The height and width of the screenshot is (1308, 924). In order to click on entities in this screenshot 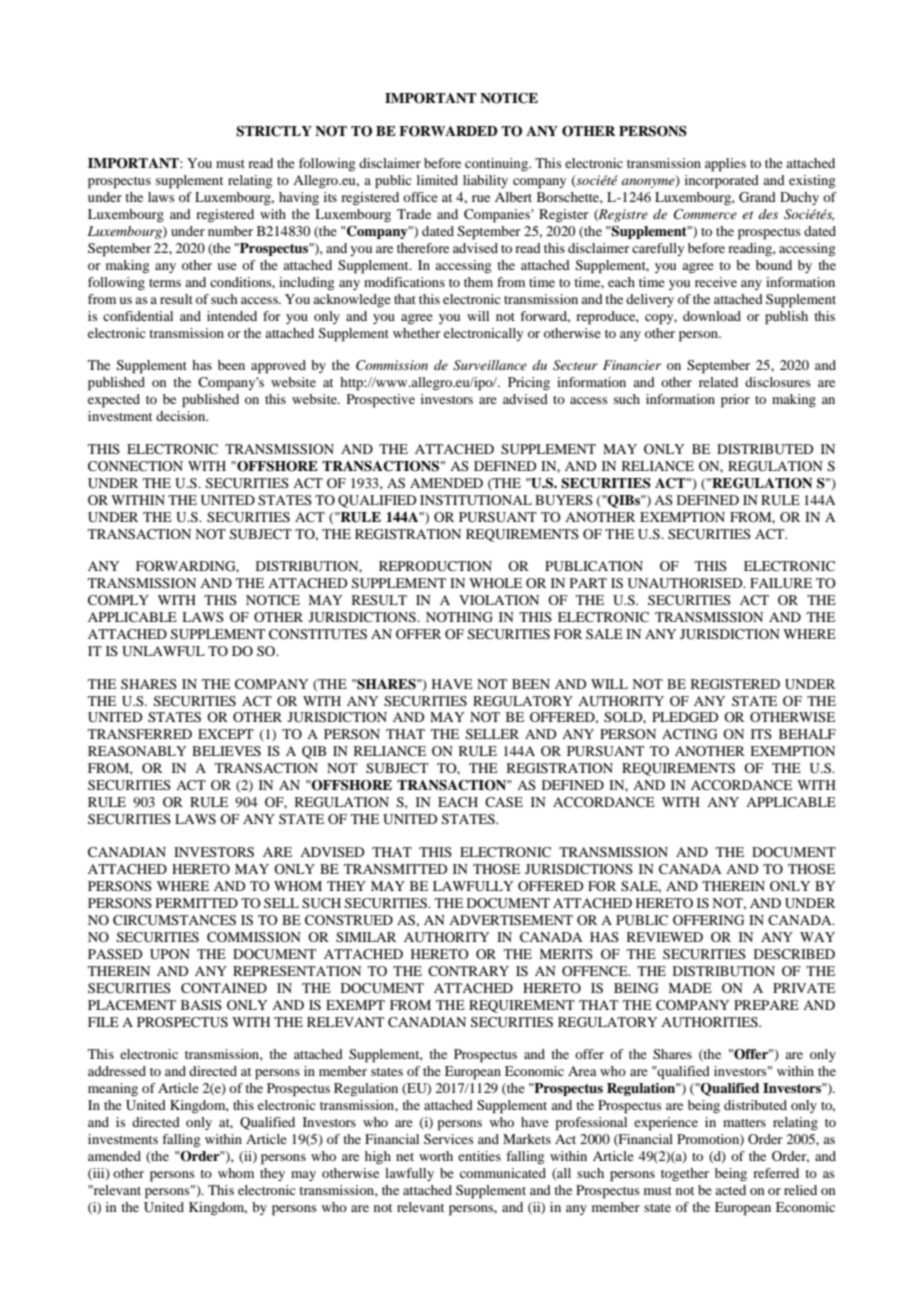, I will do `click(479, 1156)`.
